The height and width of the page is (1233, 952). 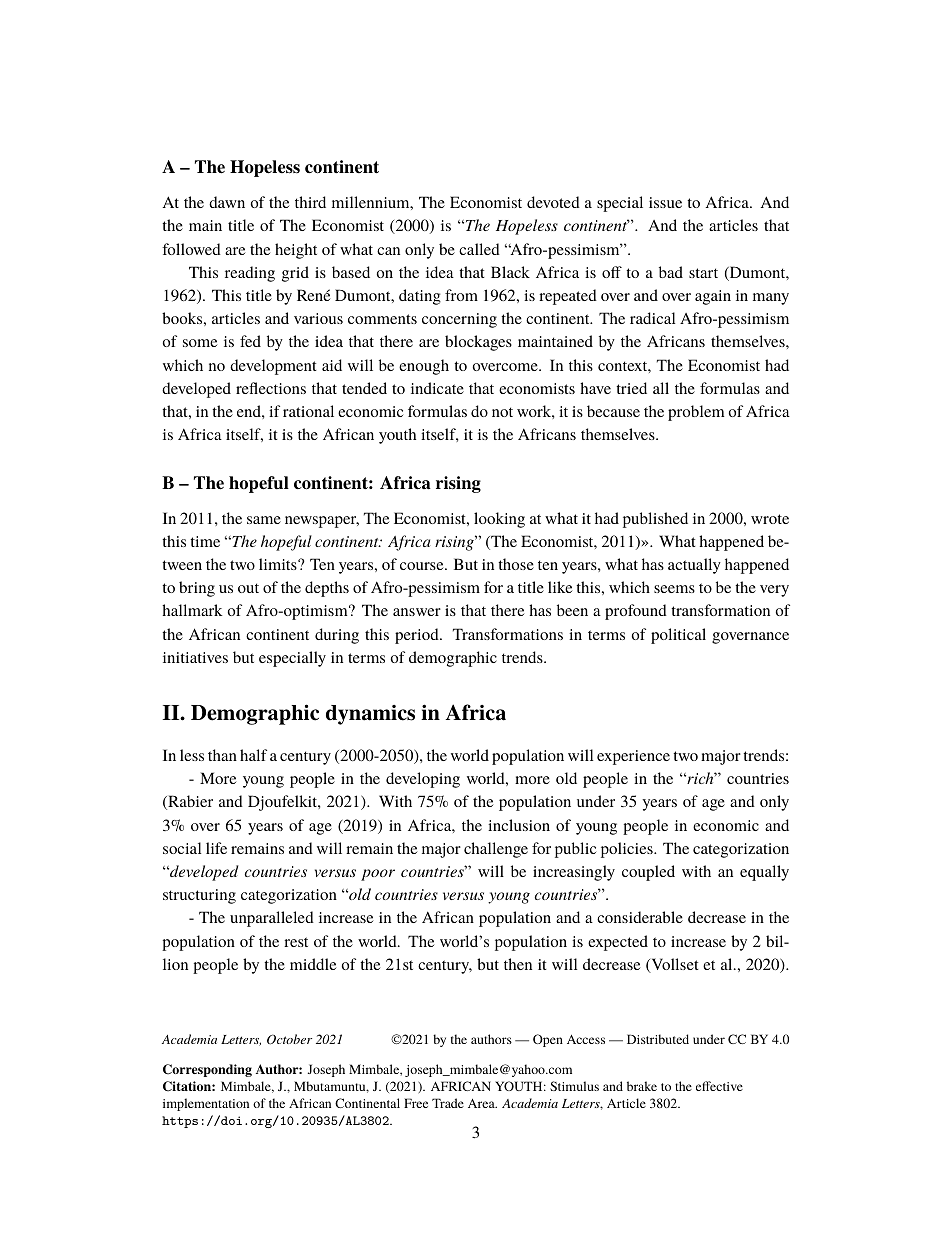 What do you see at coordinates (216, 848) in the page?
I see `life` at bounding box center [216, 848].
